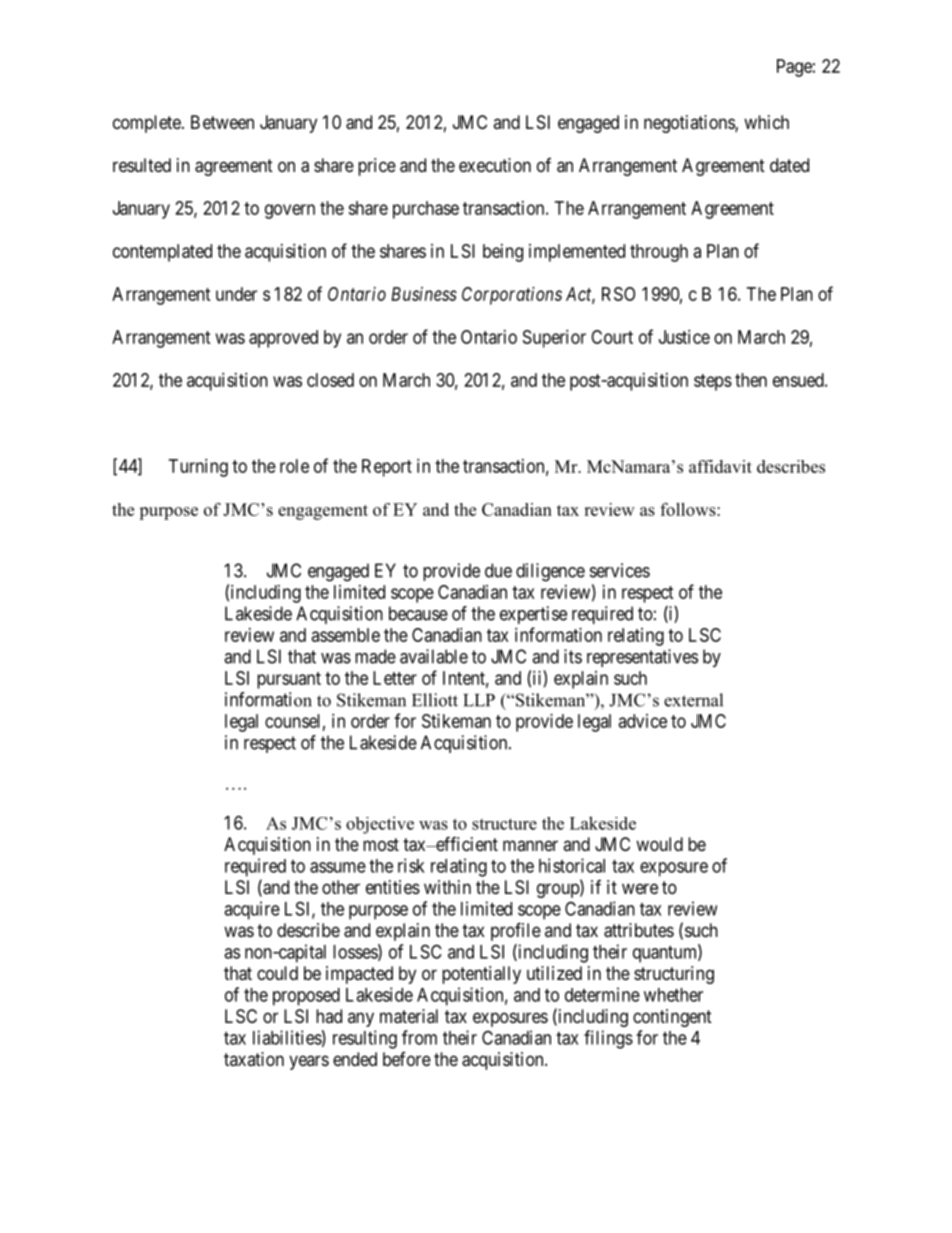 The width and height of the screenshot is (952, 1233). I want to click on Between, so click(222, 122).
